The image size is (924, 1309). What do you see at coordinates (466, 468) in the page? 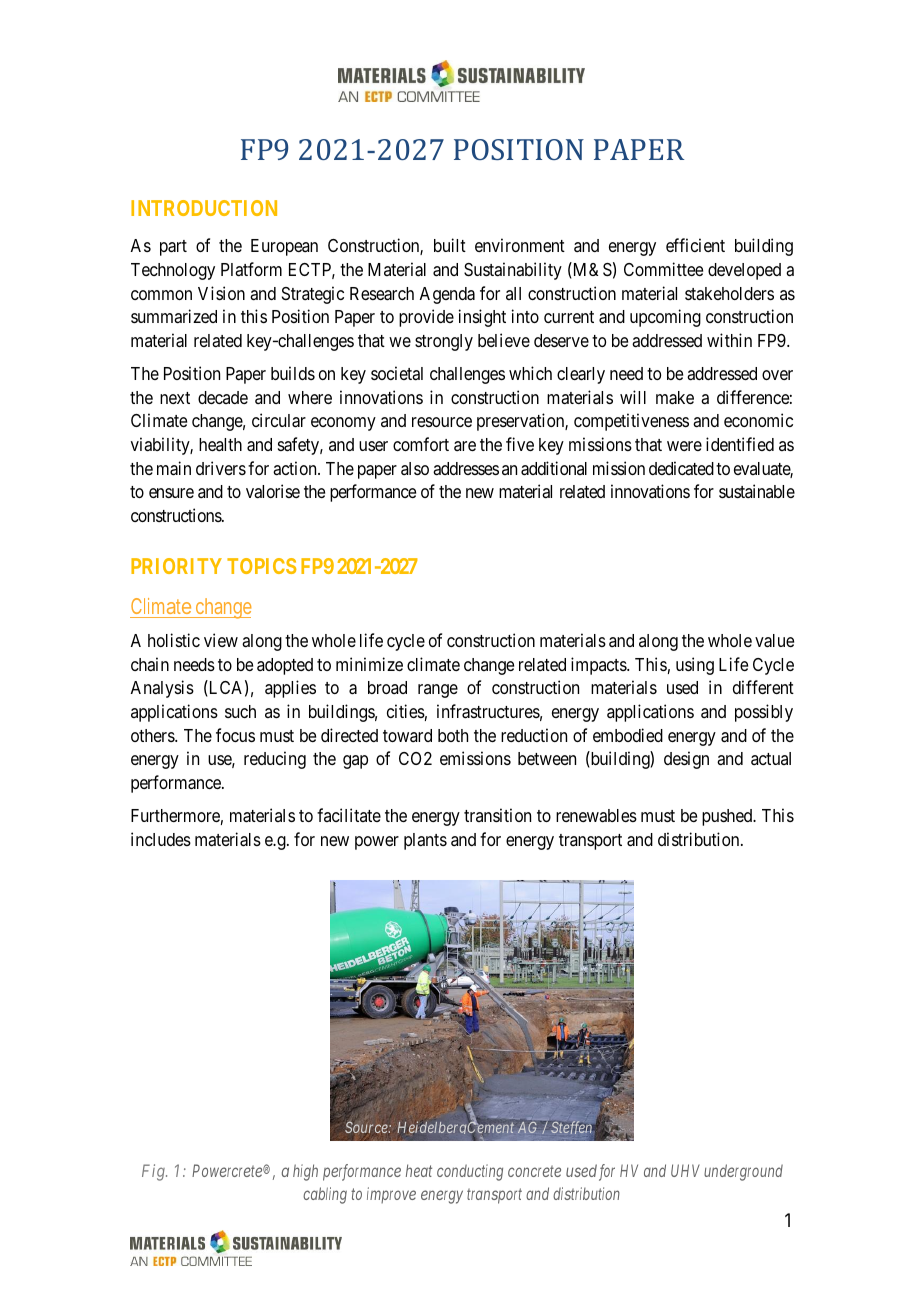
I see `addresses` at bounding box center [466, 468].
